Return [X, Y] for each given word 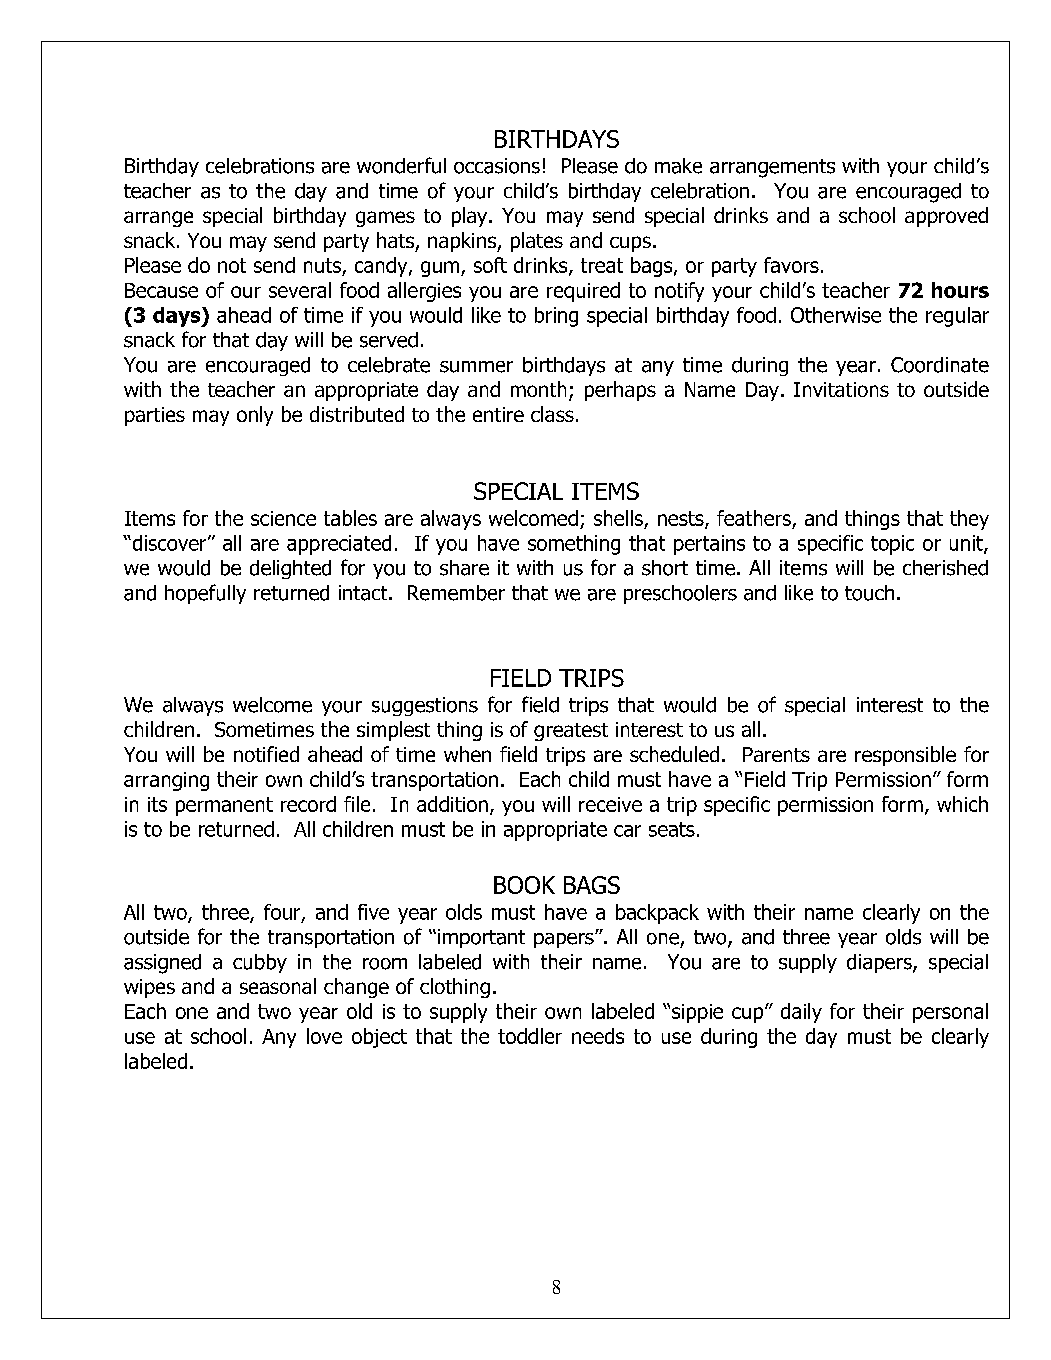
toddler [530, 1036]
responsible [905, 756]
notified [266, 754]
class [552, 414]
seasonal [278, 986]
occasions [497, 166]
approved [946, 217]
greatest [571, 732]
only [255, 416]
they [969, 520]
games [385, 219]
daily [801, 1013]
